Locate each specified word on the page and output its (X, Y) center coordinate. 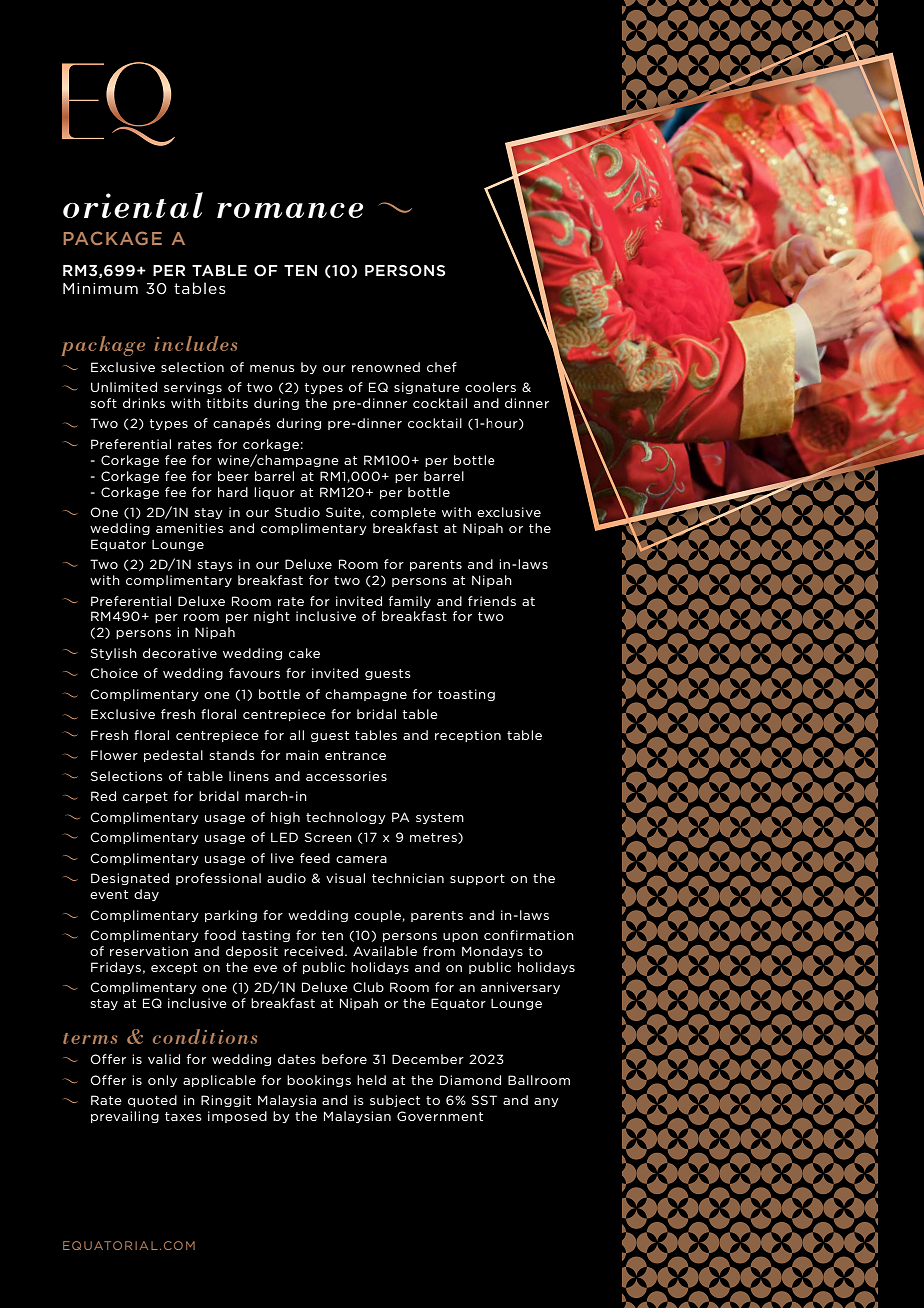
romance (290, 210)
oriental (133, 205)
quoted (152, 1101)
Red (103, 796)
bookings (319, 1081)
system (440, 818)
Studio (297, 512)
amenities (190, 528)
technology (346, 818)
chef (442, 367)
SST (484, 1100)
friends (492, 601)
